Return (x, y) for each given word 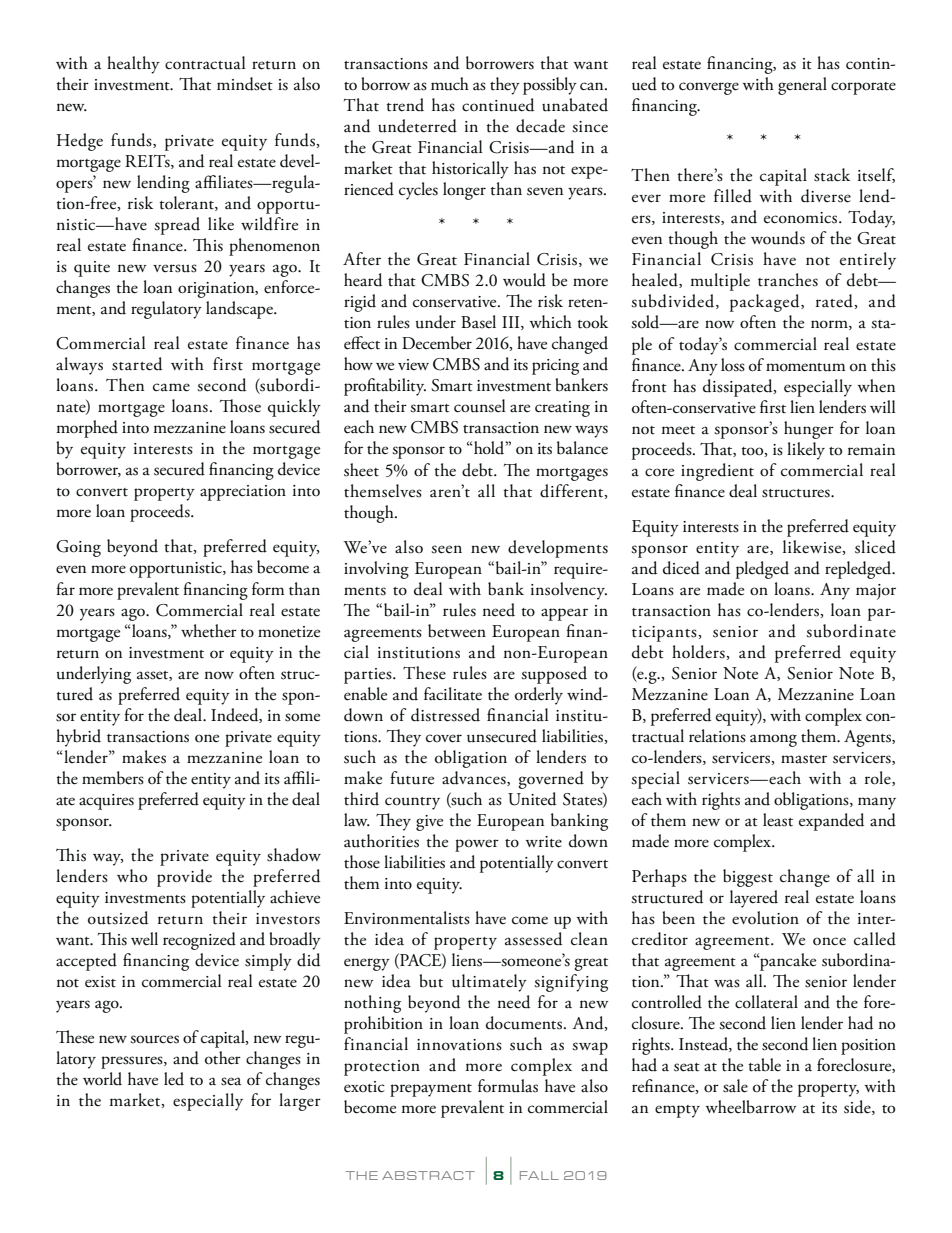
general (802, 86)
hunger (809, 430)
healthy (133, 65)
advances (475, 778)
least (778, 820)
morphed (87, 429)
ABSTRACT (428, 1175)
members (113, 778)
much (450, 84)
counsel (480, 406)
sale (735, 1086)
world (102, 1079)
